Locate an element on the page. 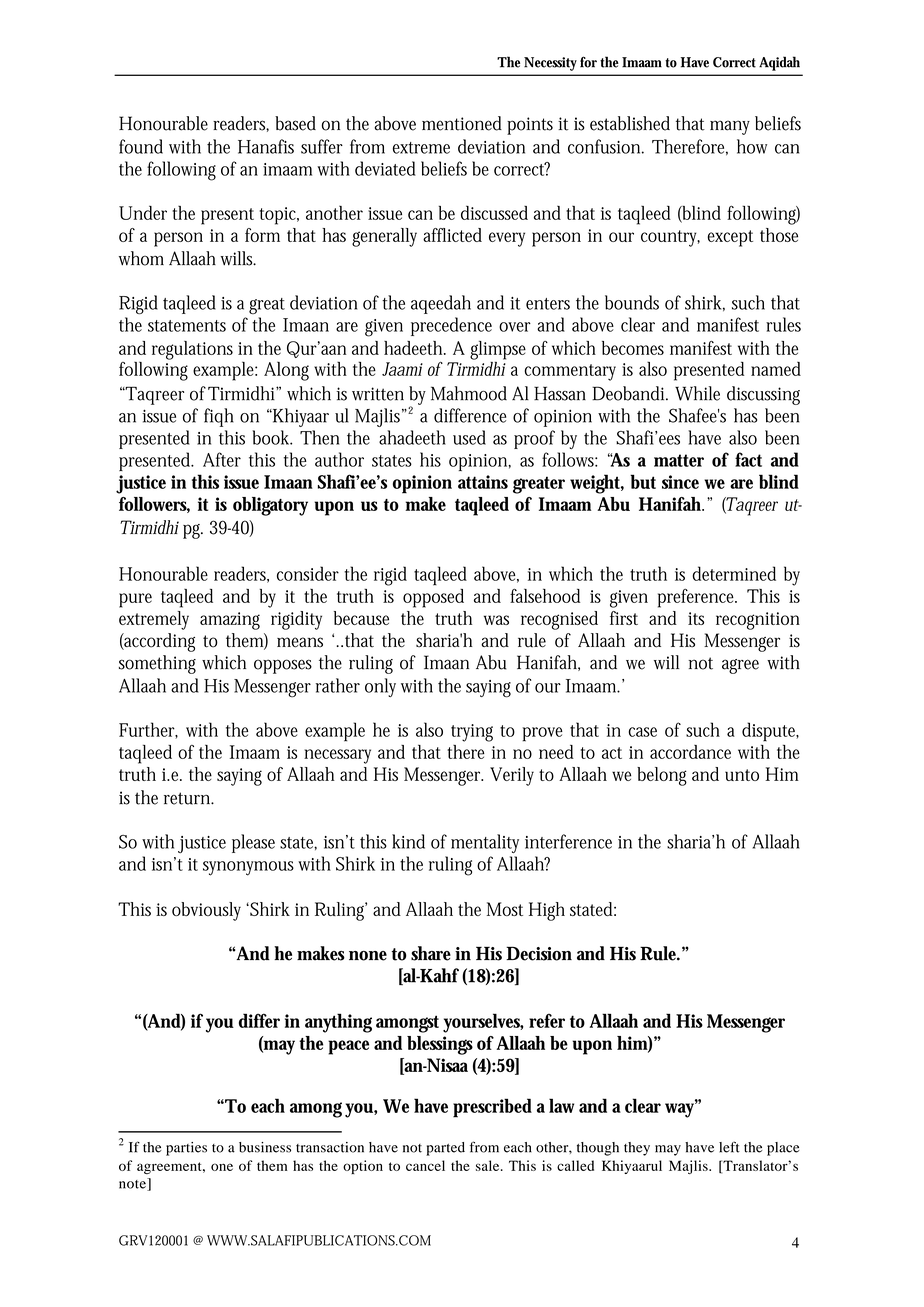 The image size is (924, 1307). many is located at coordinates (730, 127).
